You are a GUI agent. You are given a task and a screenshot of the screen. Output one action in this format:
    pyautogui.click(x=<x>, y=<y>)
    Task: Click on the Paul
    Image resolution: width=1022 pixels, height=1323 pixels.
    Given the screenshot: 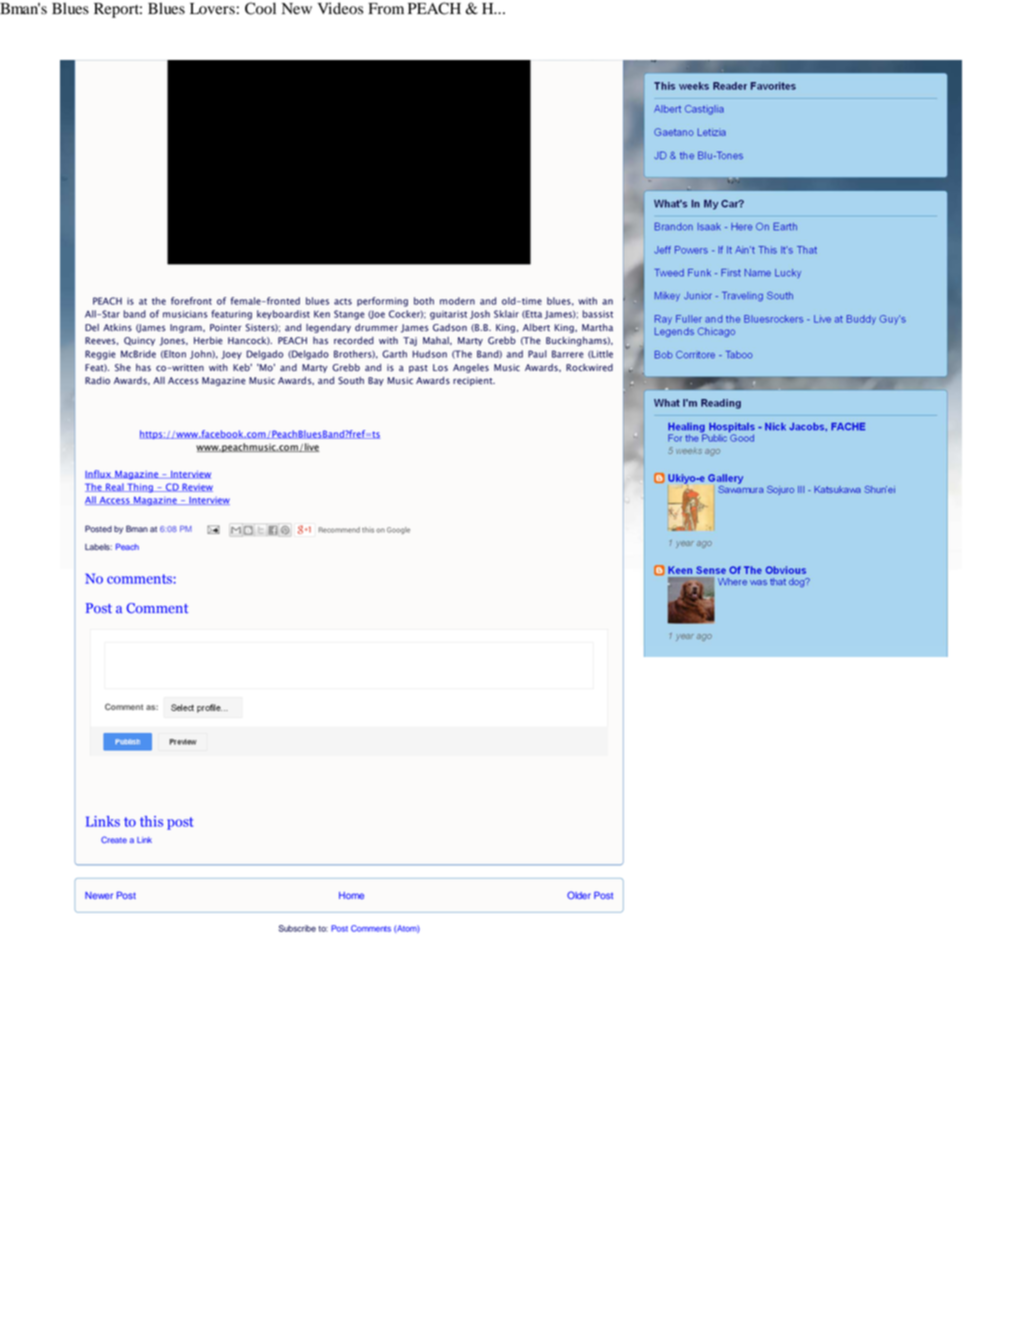 What is the action you would take?
    pyautogui.click(x=537, y=354)
